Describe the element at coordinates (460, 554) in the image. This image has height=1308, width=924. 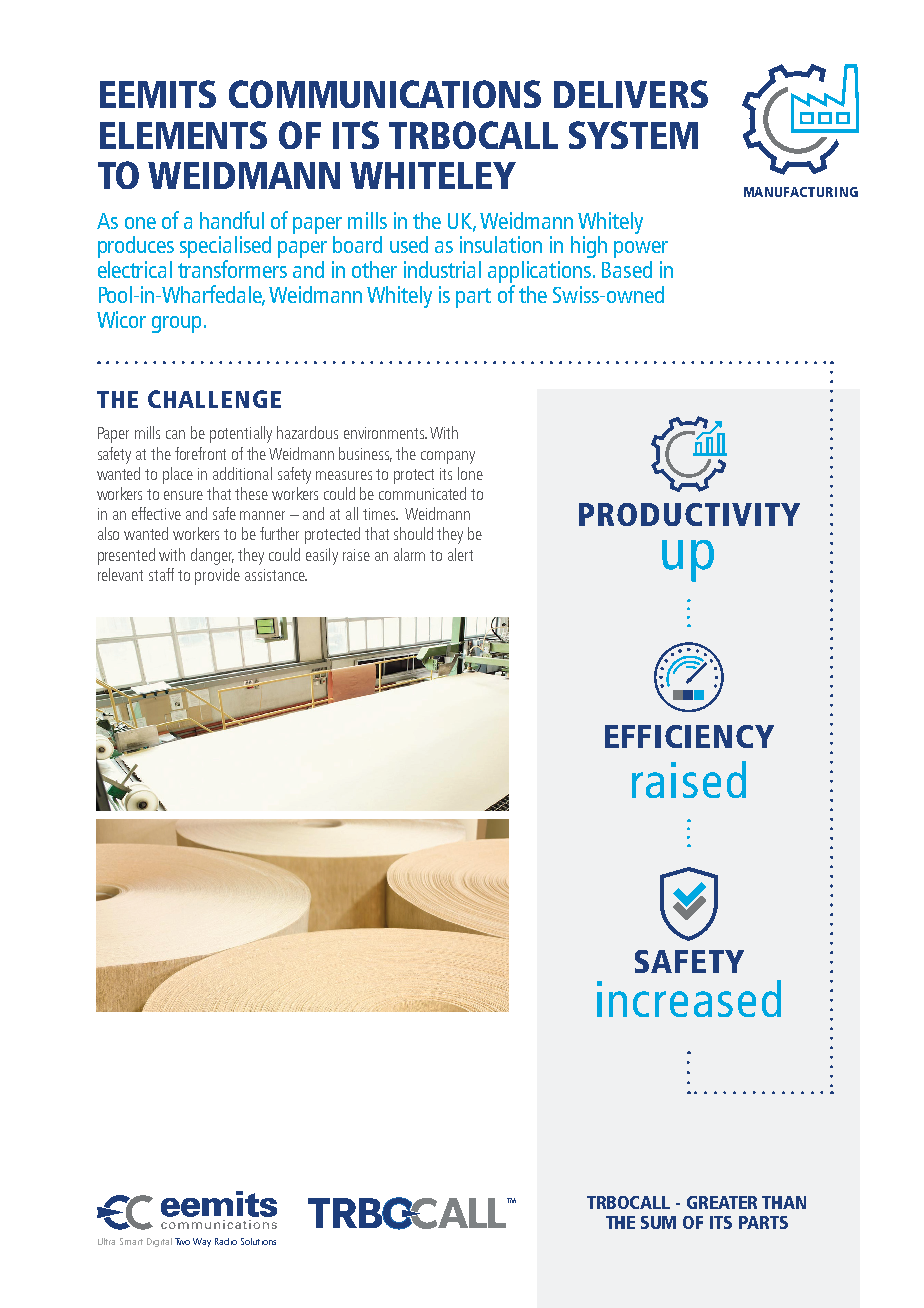
I see `alert` at that location.
